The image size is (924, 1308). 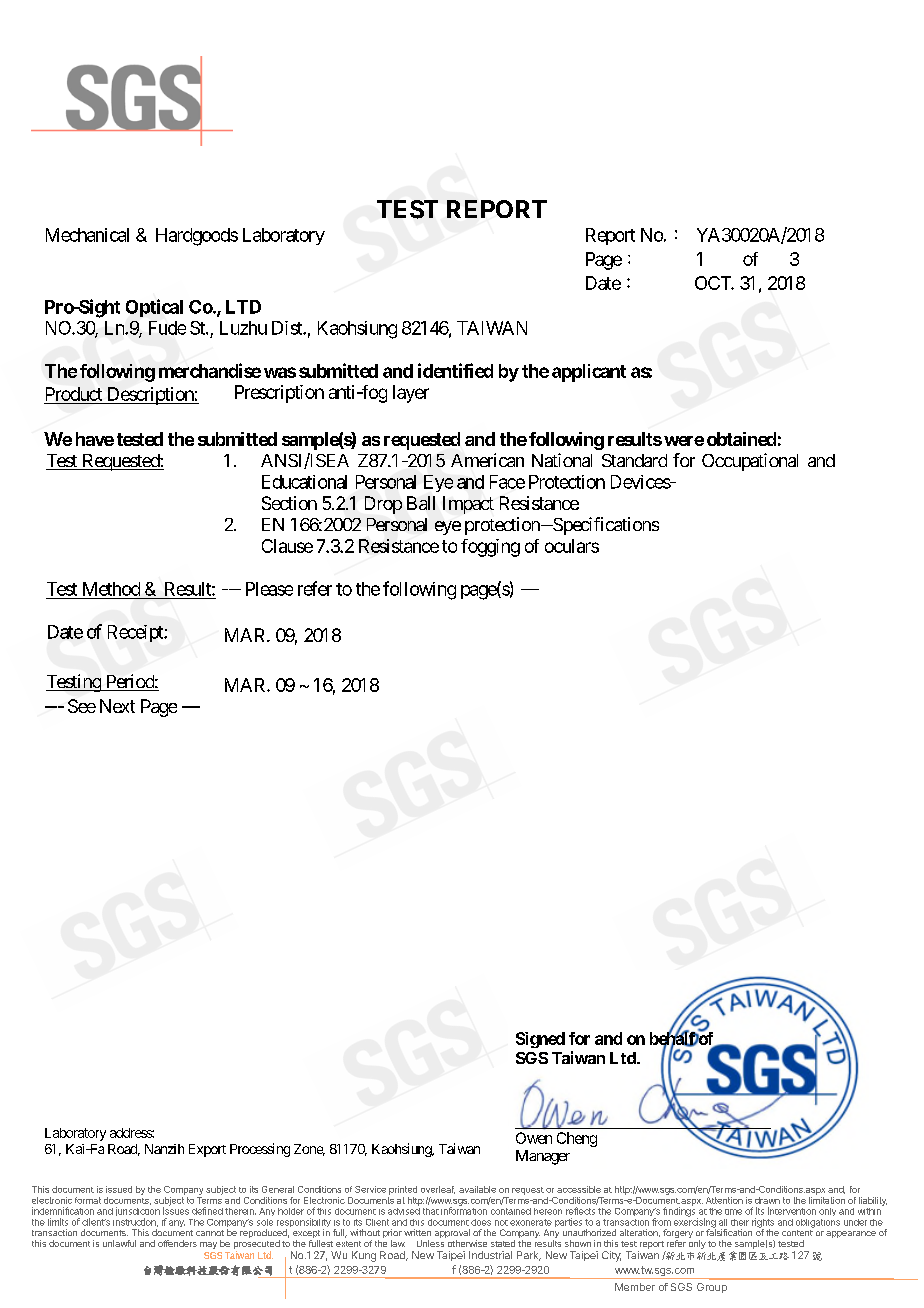 What do you see at coordinates (455, 370) in the screenshot?
I see `identified` at bounding box center [455, 370].
